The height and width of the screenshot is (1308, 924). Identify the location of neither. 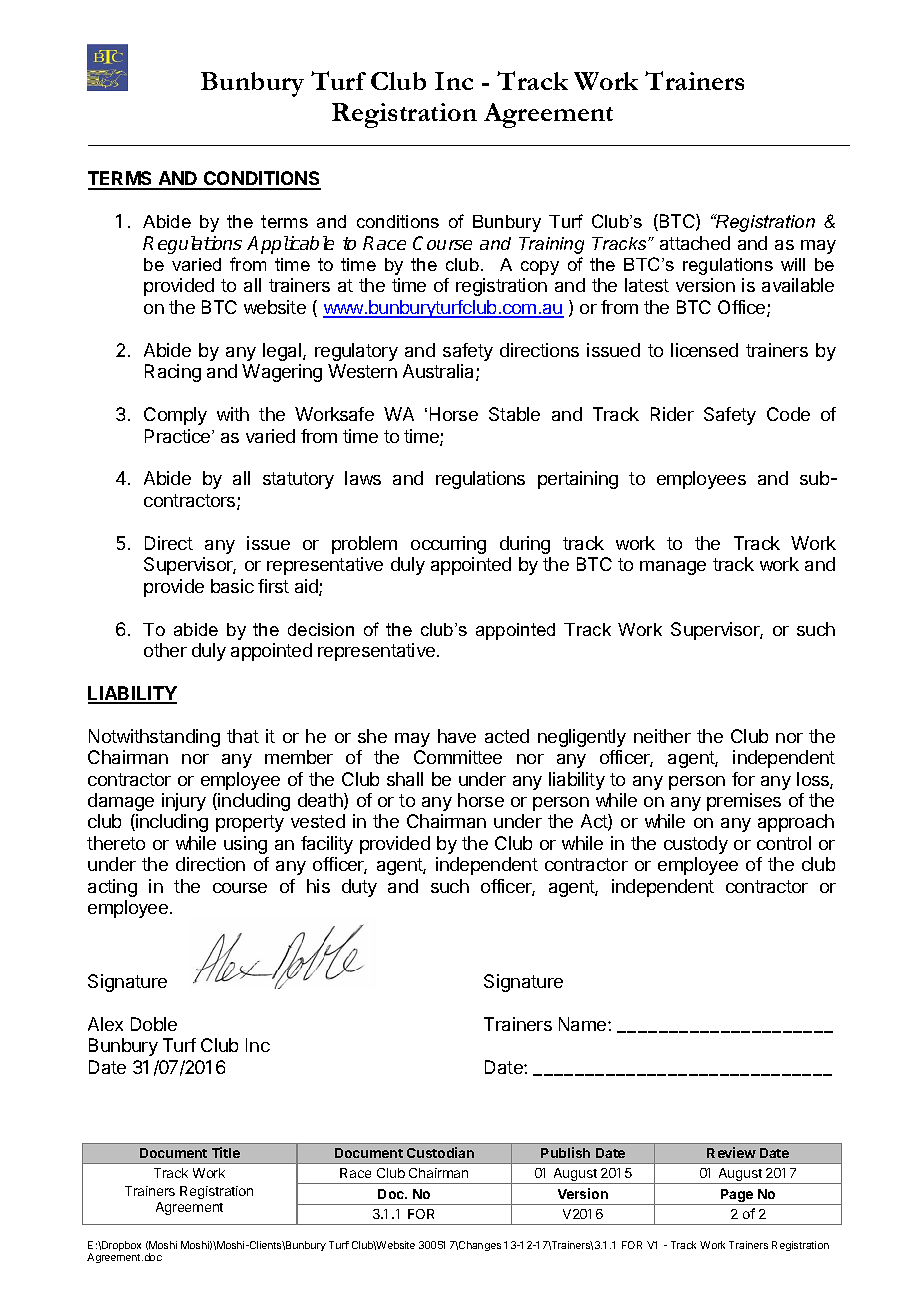
(662, 736).
